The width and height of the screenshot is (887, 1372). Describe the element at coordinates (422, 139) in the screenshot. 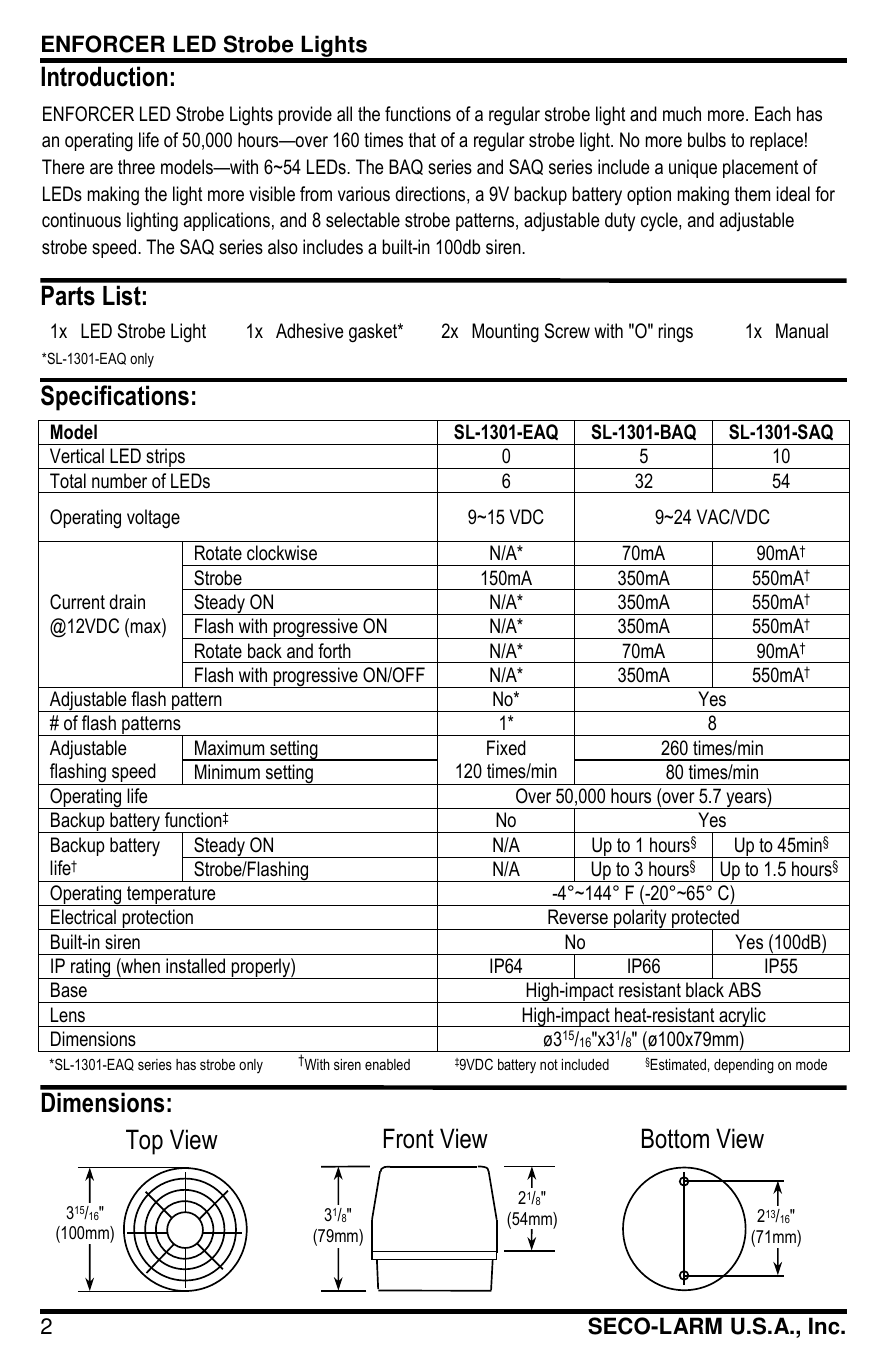

I see `that` at that location.
